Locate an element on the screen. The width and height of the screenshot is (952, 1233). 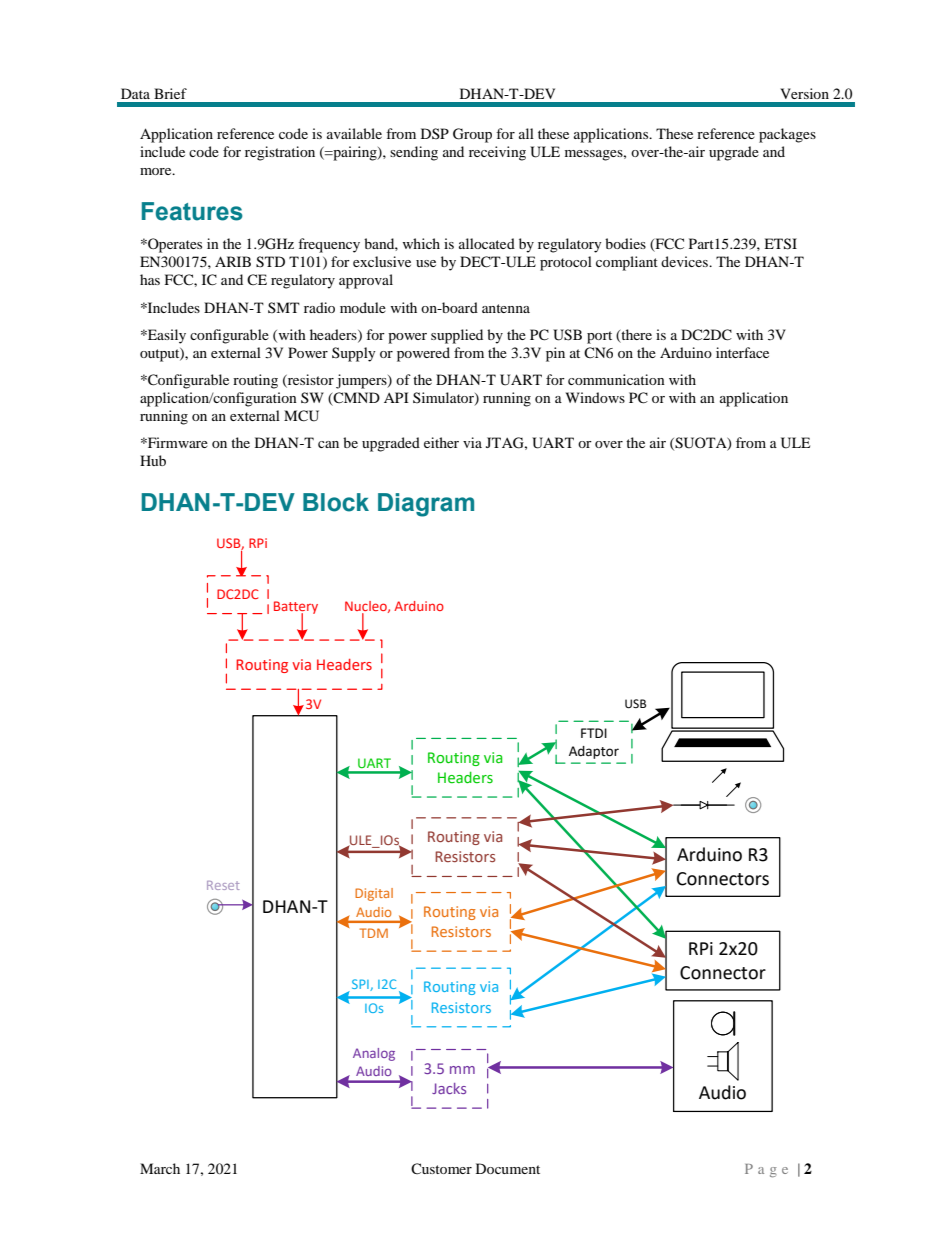
Diagram is located at coordinates (426, 505).
